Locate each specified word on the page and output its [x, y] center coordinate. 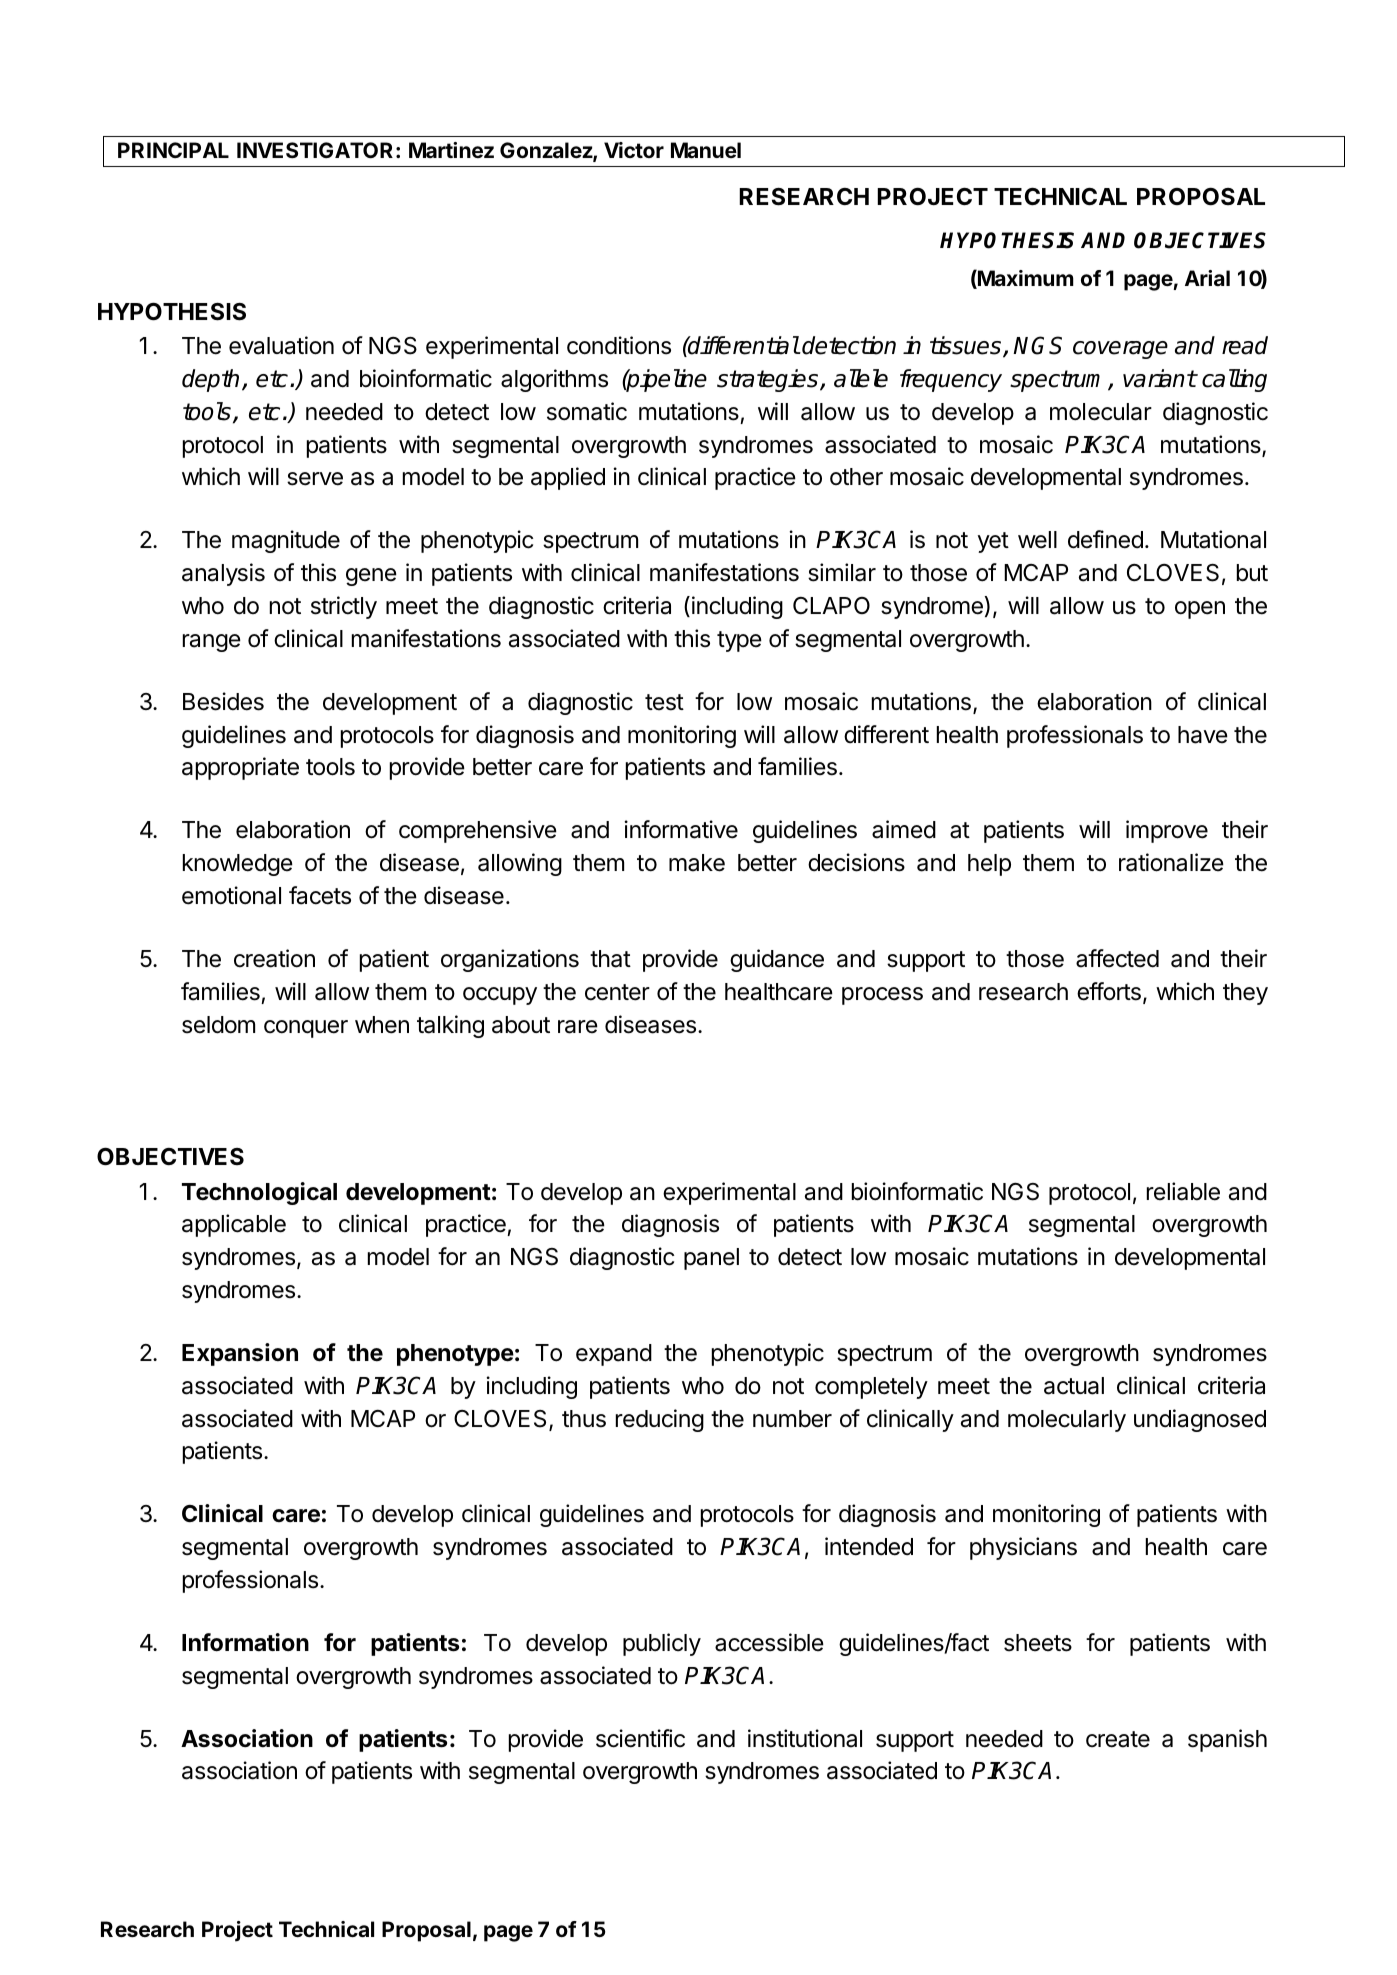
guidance [777, 960]
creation [274, 958]
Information [245, 1642]
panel [711, 1259]
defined [1105, 539]
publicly [662, 1644]
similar [842, 572]
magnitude [286, 541]
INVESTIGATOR [315, 150]
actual [1074, 1386]
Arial [1207, 278]
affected [1117, 958]
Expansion [240, 1354]
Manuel [706, 150]
